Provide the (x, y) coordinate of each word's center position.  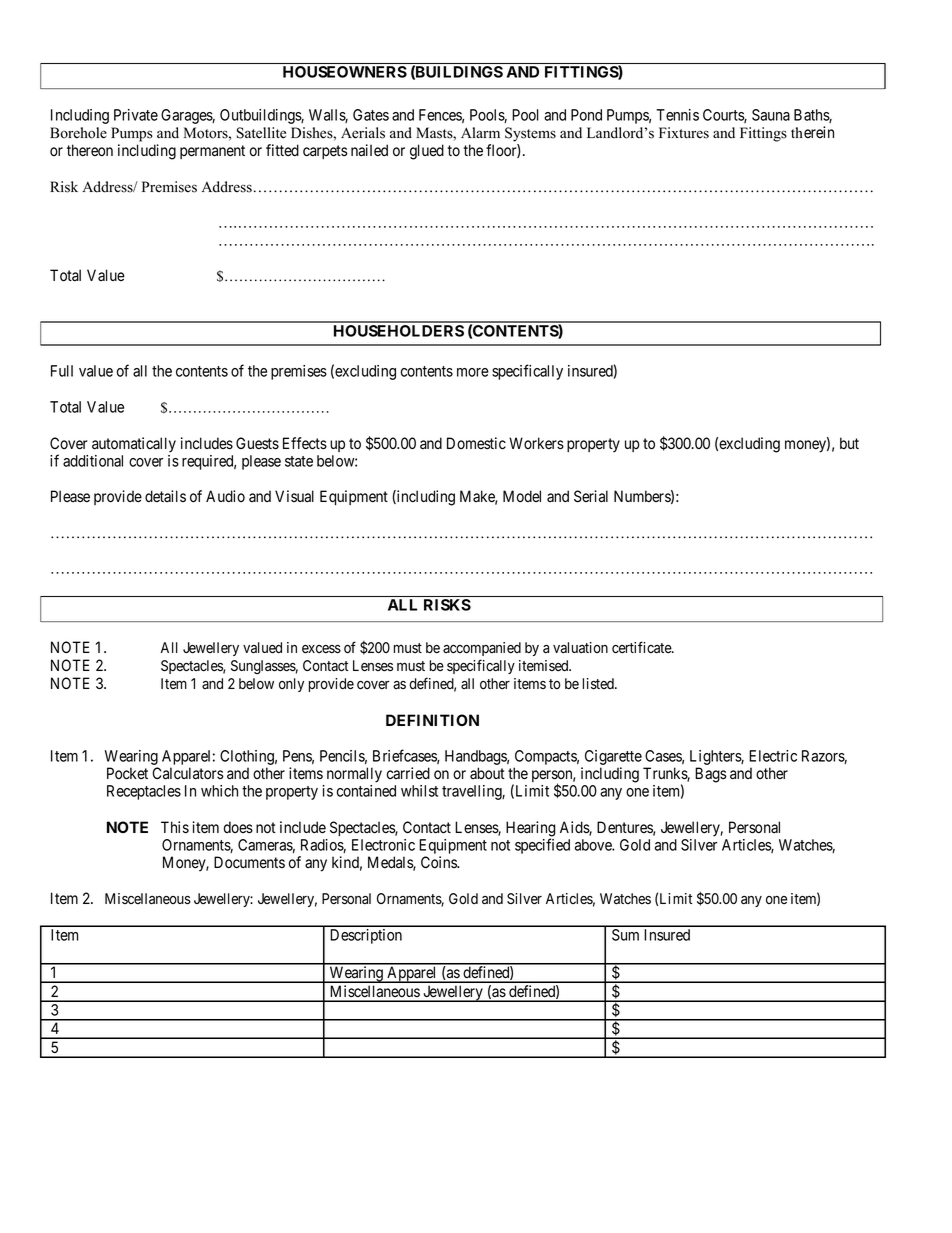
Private (136, 115)
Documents (249, 862)
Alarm (480, 132)
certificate (642, 647)
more (473, 372)
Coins (439, 862)
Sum (625, 935)
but (849, 443)
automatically (134, 445)
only (291, 685)
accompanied (482, 649)
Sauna (771, 115)
